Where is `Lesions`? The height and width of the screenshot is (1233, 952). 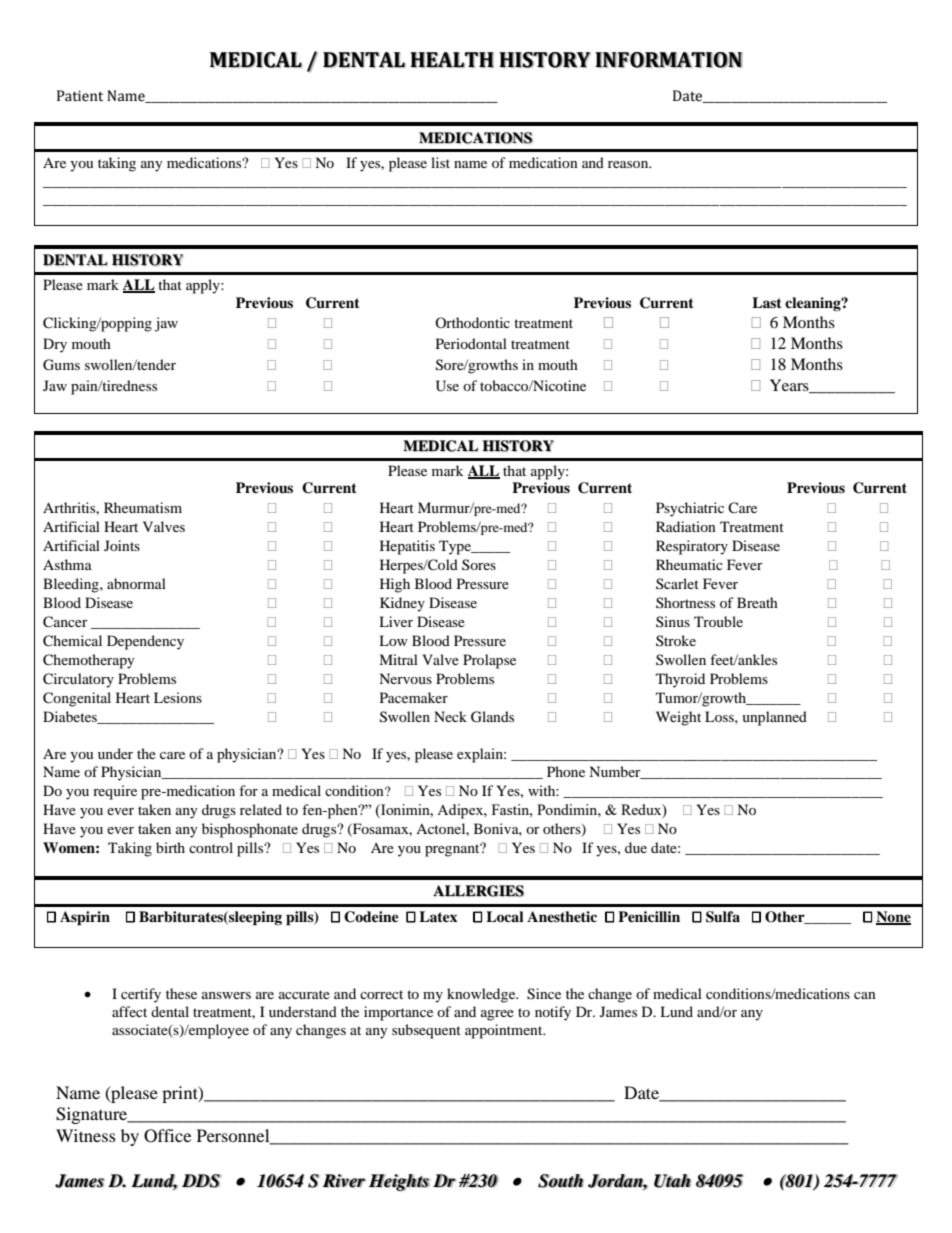
Lesions is located at coordinates (178, 697).
